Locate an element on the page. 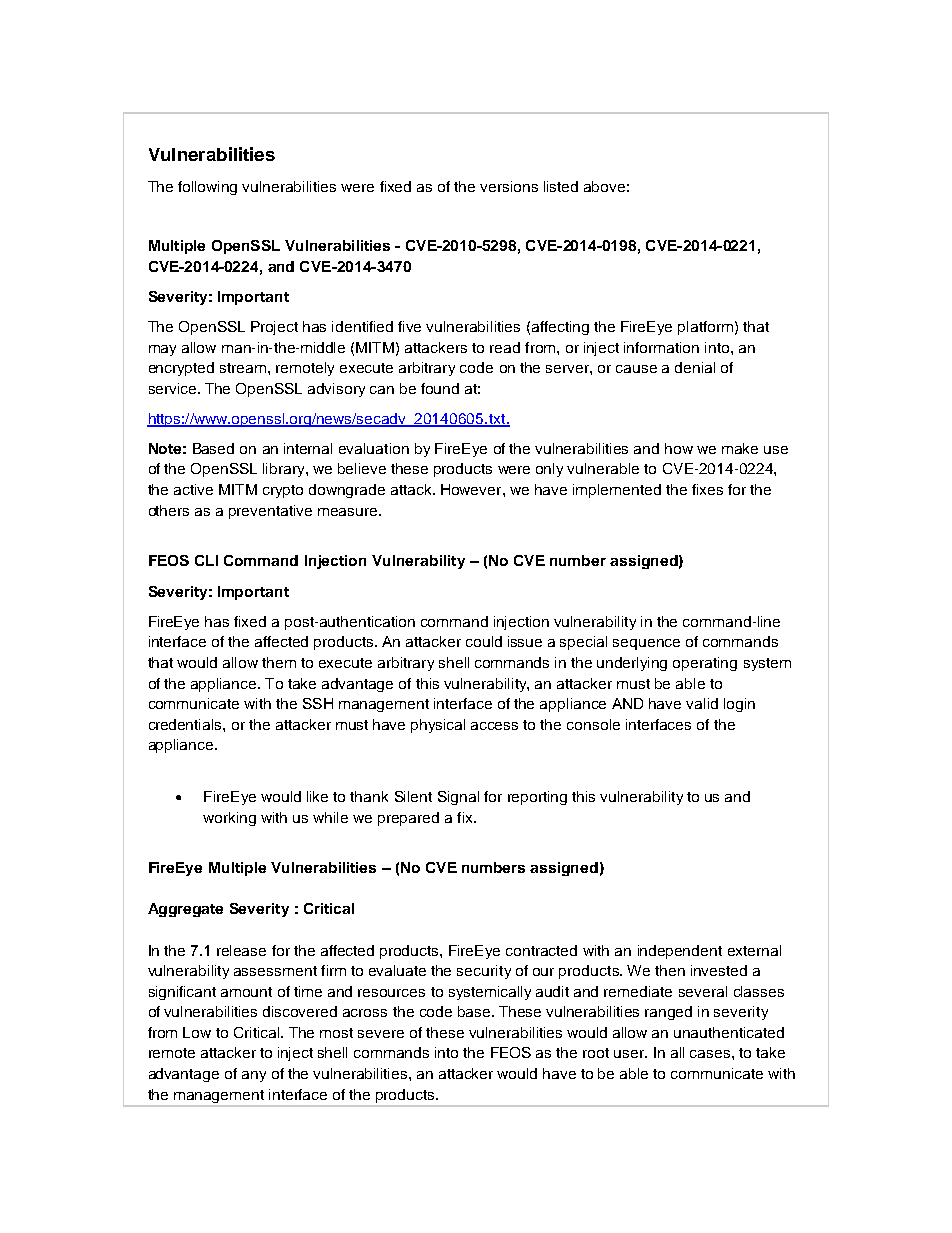 This image has height=1233, width=952. active is located at coordinates (193, 489).
